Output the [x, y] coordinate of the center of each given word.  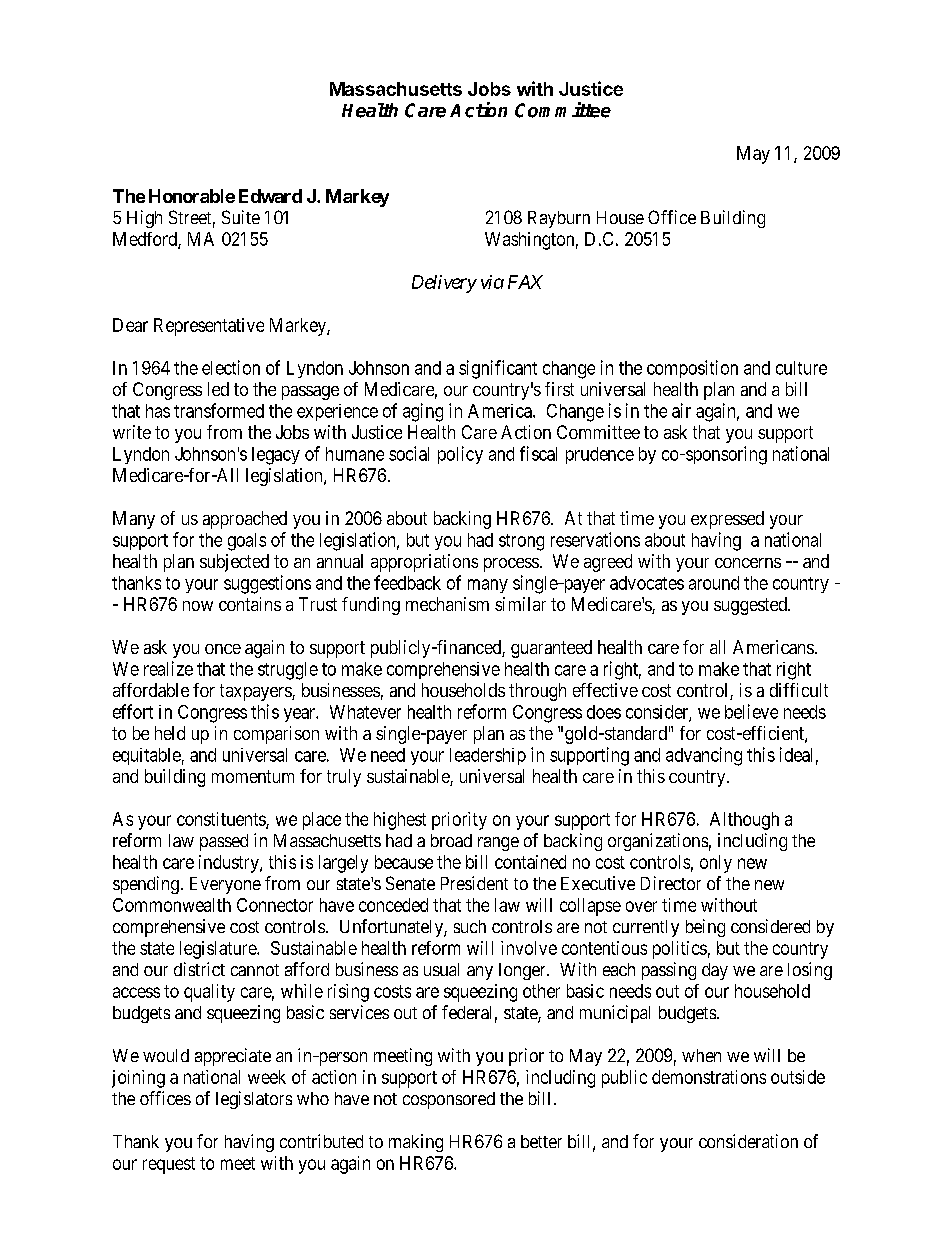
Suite [241, 217]
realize [168, 668]
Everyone [225, 885]
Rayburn [559, 219]
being [705, 928]
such [470, 926]
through [537, 692]
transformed [219, 410]
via [492, 282]
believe [751, 711]
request [169, 1165]
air [681, 410]
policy [460, 455]
